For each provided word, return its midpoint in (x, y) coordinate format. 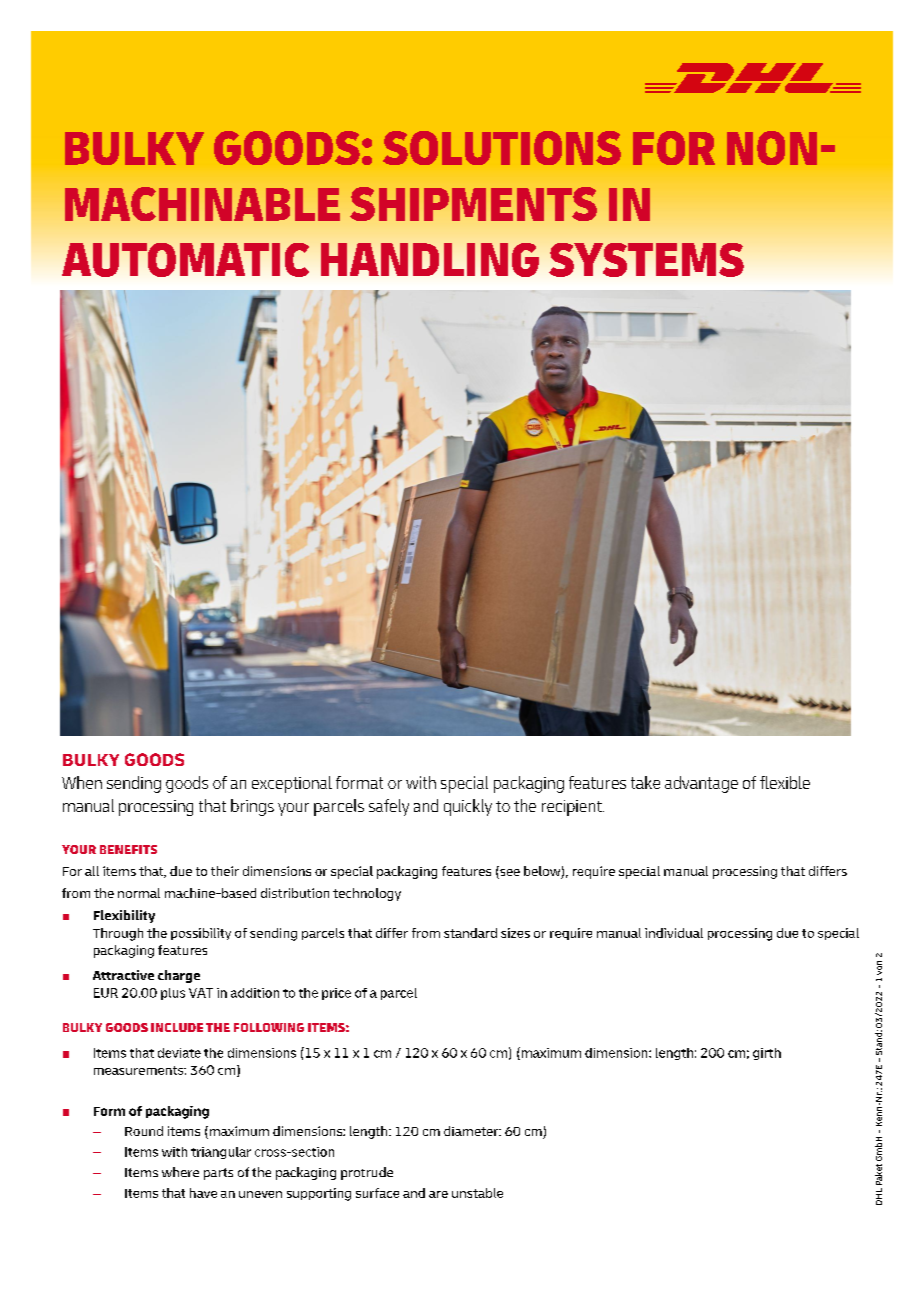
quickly (468, 807)
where (180, 1172)
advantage (701, 784)
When (82, 782)
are (438, 1194)
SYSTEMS (646, 260)
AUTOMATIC (185, 260)
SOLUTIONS (502, 148)
